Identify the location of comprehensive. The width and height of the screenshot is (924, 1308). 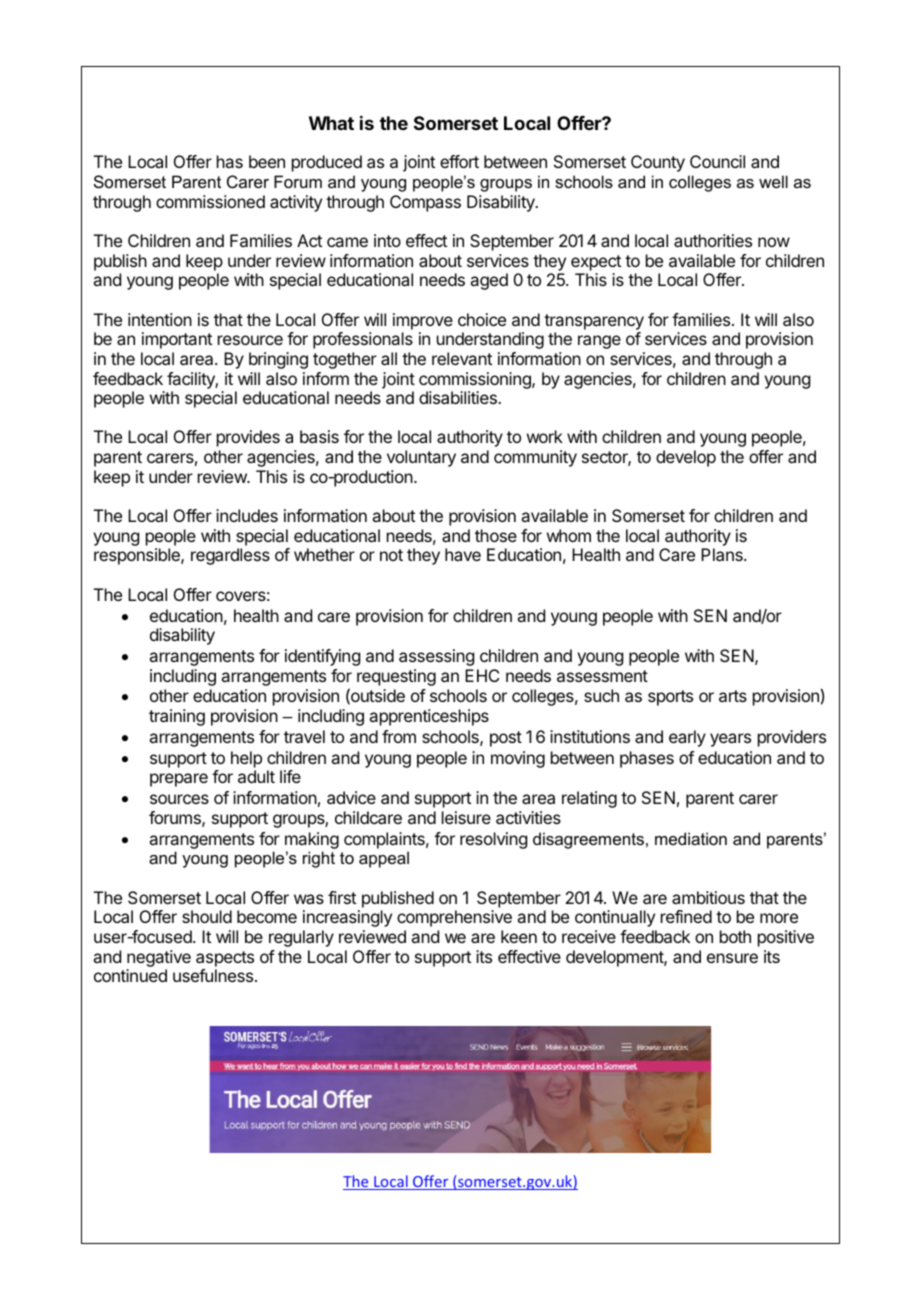
(454, 918).
